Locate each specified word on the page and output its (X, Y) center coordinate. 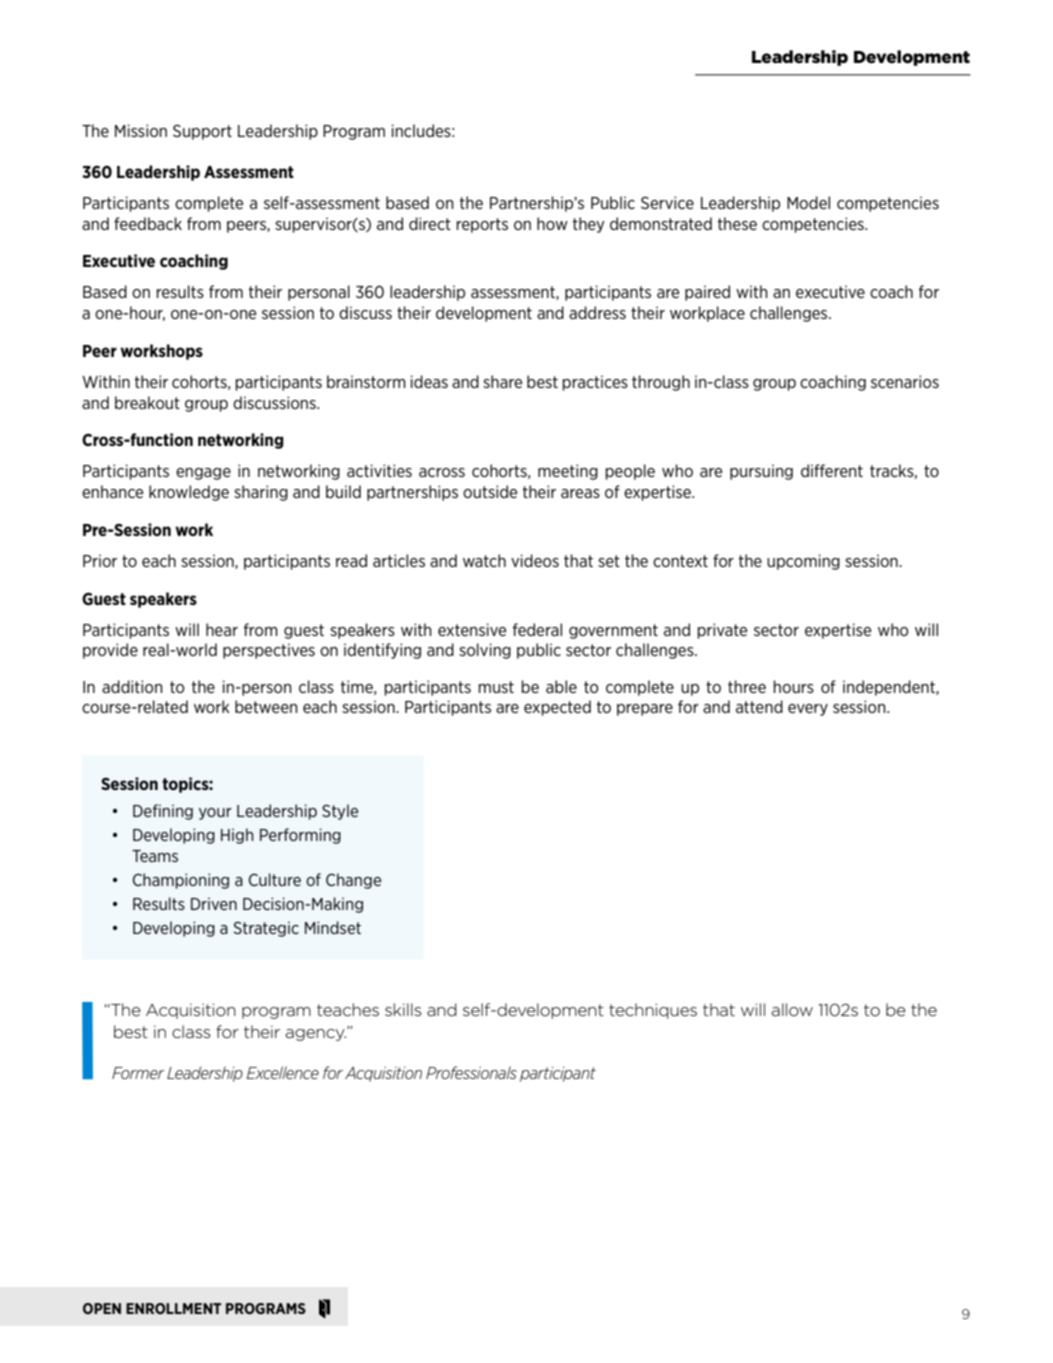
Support (202, 132)
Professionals (471, 1072)
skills (403, 1009)
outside (490, 491)
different (832, 470)
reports (482, 225)
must (496, 687)
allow (792, 1009)
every (808, 710)
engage (203, 474)
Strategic (266, 929)
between (266, 706)
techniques (653, 1011)
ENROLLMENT (174, 1308)
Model (808, 202)
